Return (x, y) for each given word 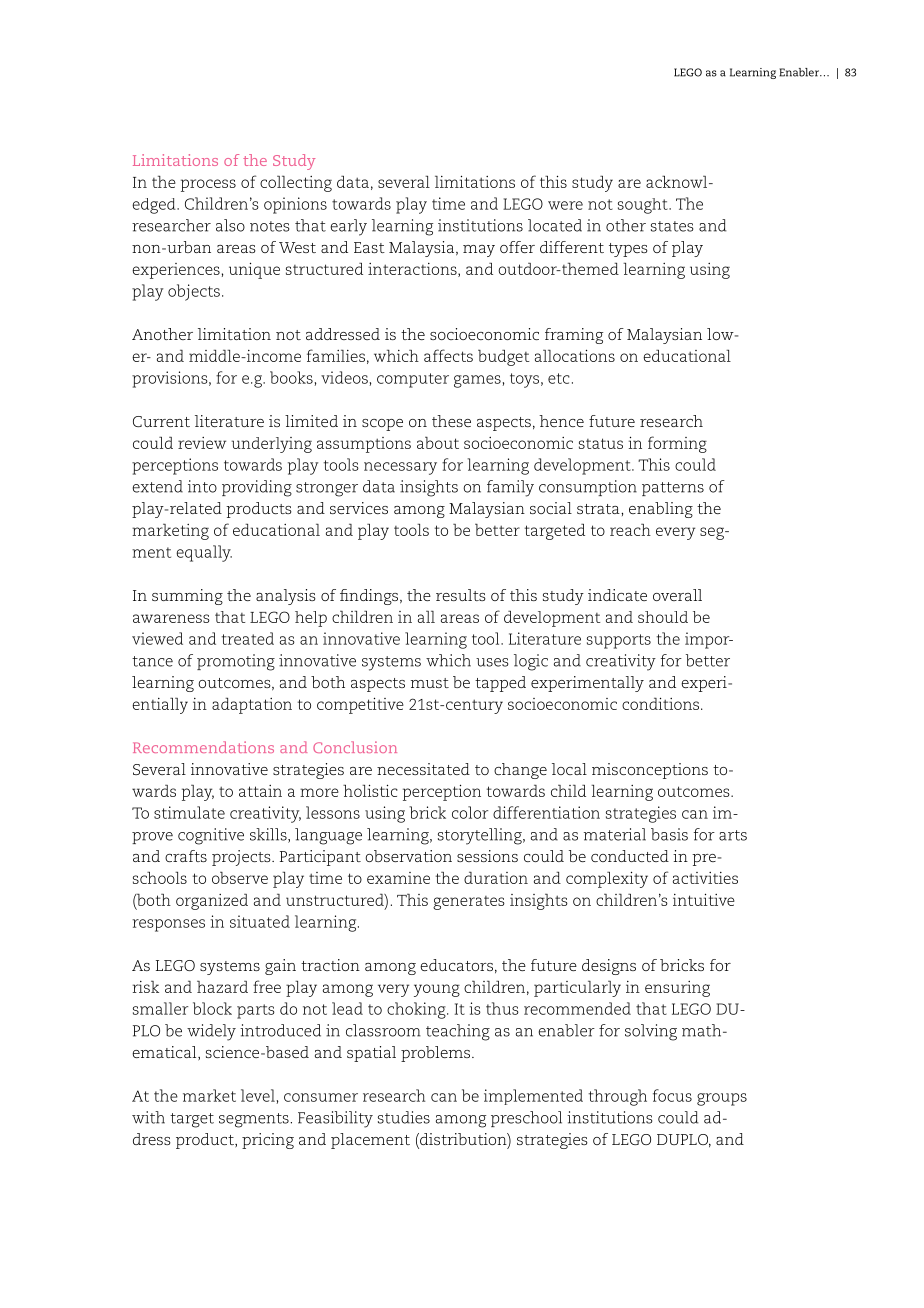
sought (644, 206)
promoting (236, 662)
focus (672, 1095)
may (479, 251)
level (258, 1095)
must (430, 683)
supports (619, 641)
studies (404, 1117)
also (230, 225)
